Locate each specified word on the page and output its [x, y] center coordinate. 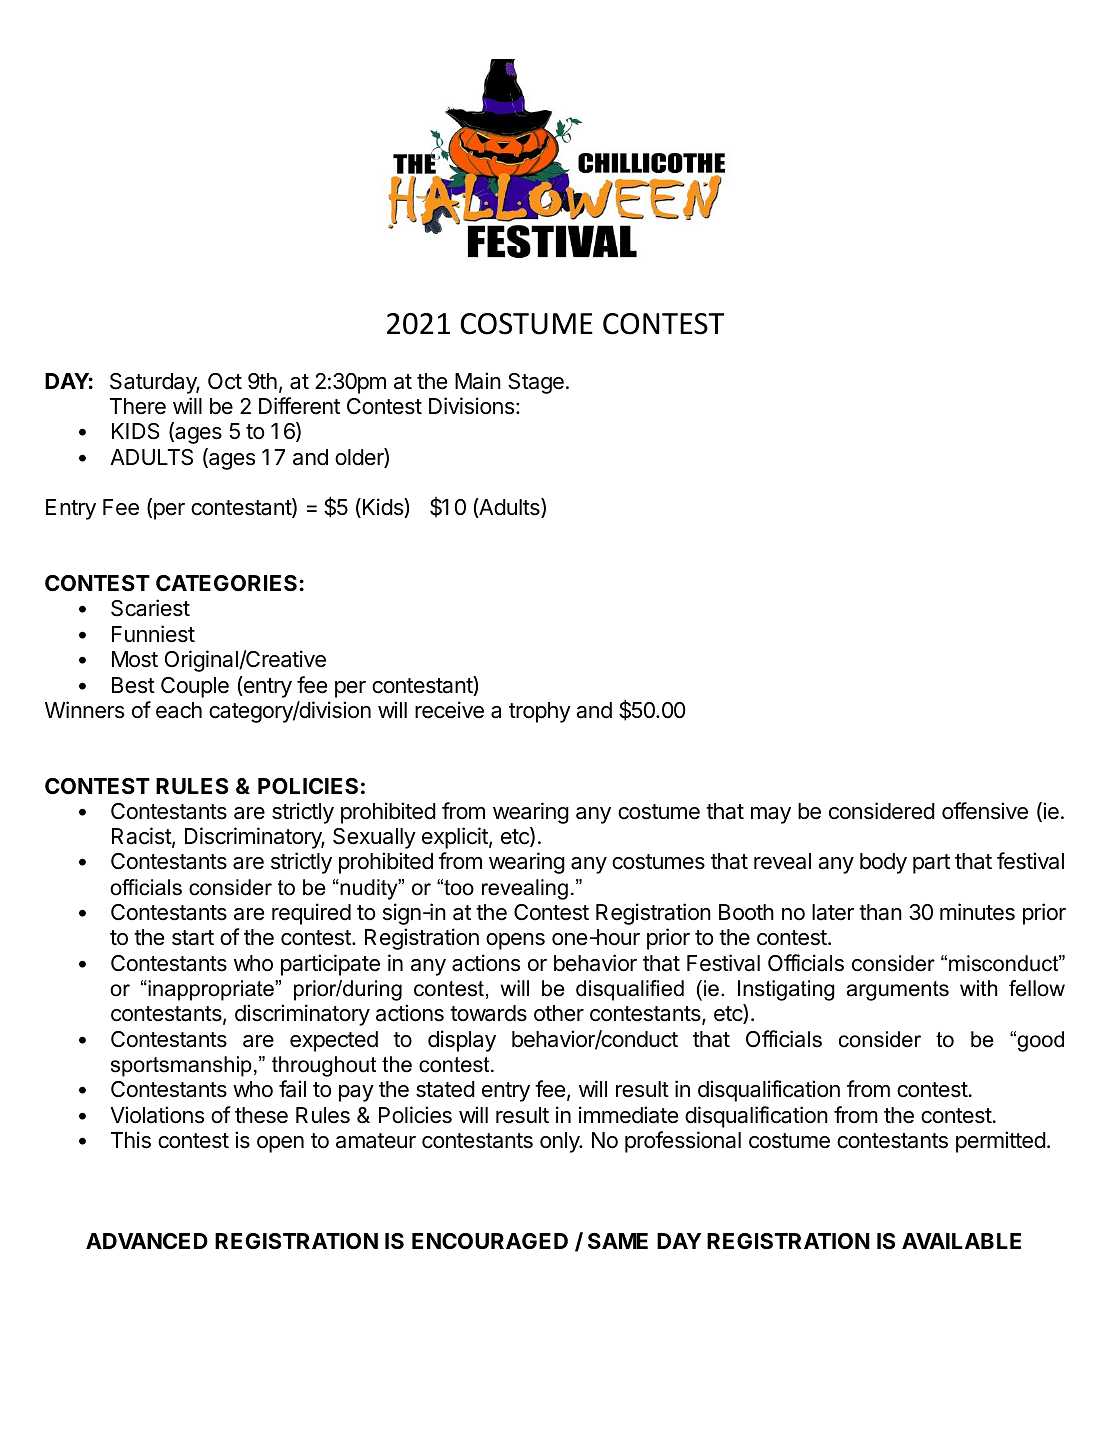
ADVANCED [147, 1241]
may [771, 815]
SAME [618, 1241]
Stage [536, 383]
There [138, 406]
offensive [985, 811]
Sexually [374, 838]
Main [478, 381]
